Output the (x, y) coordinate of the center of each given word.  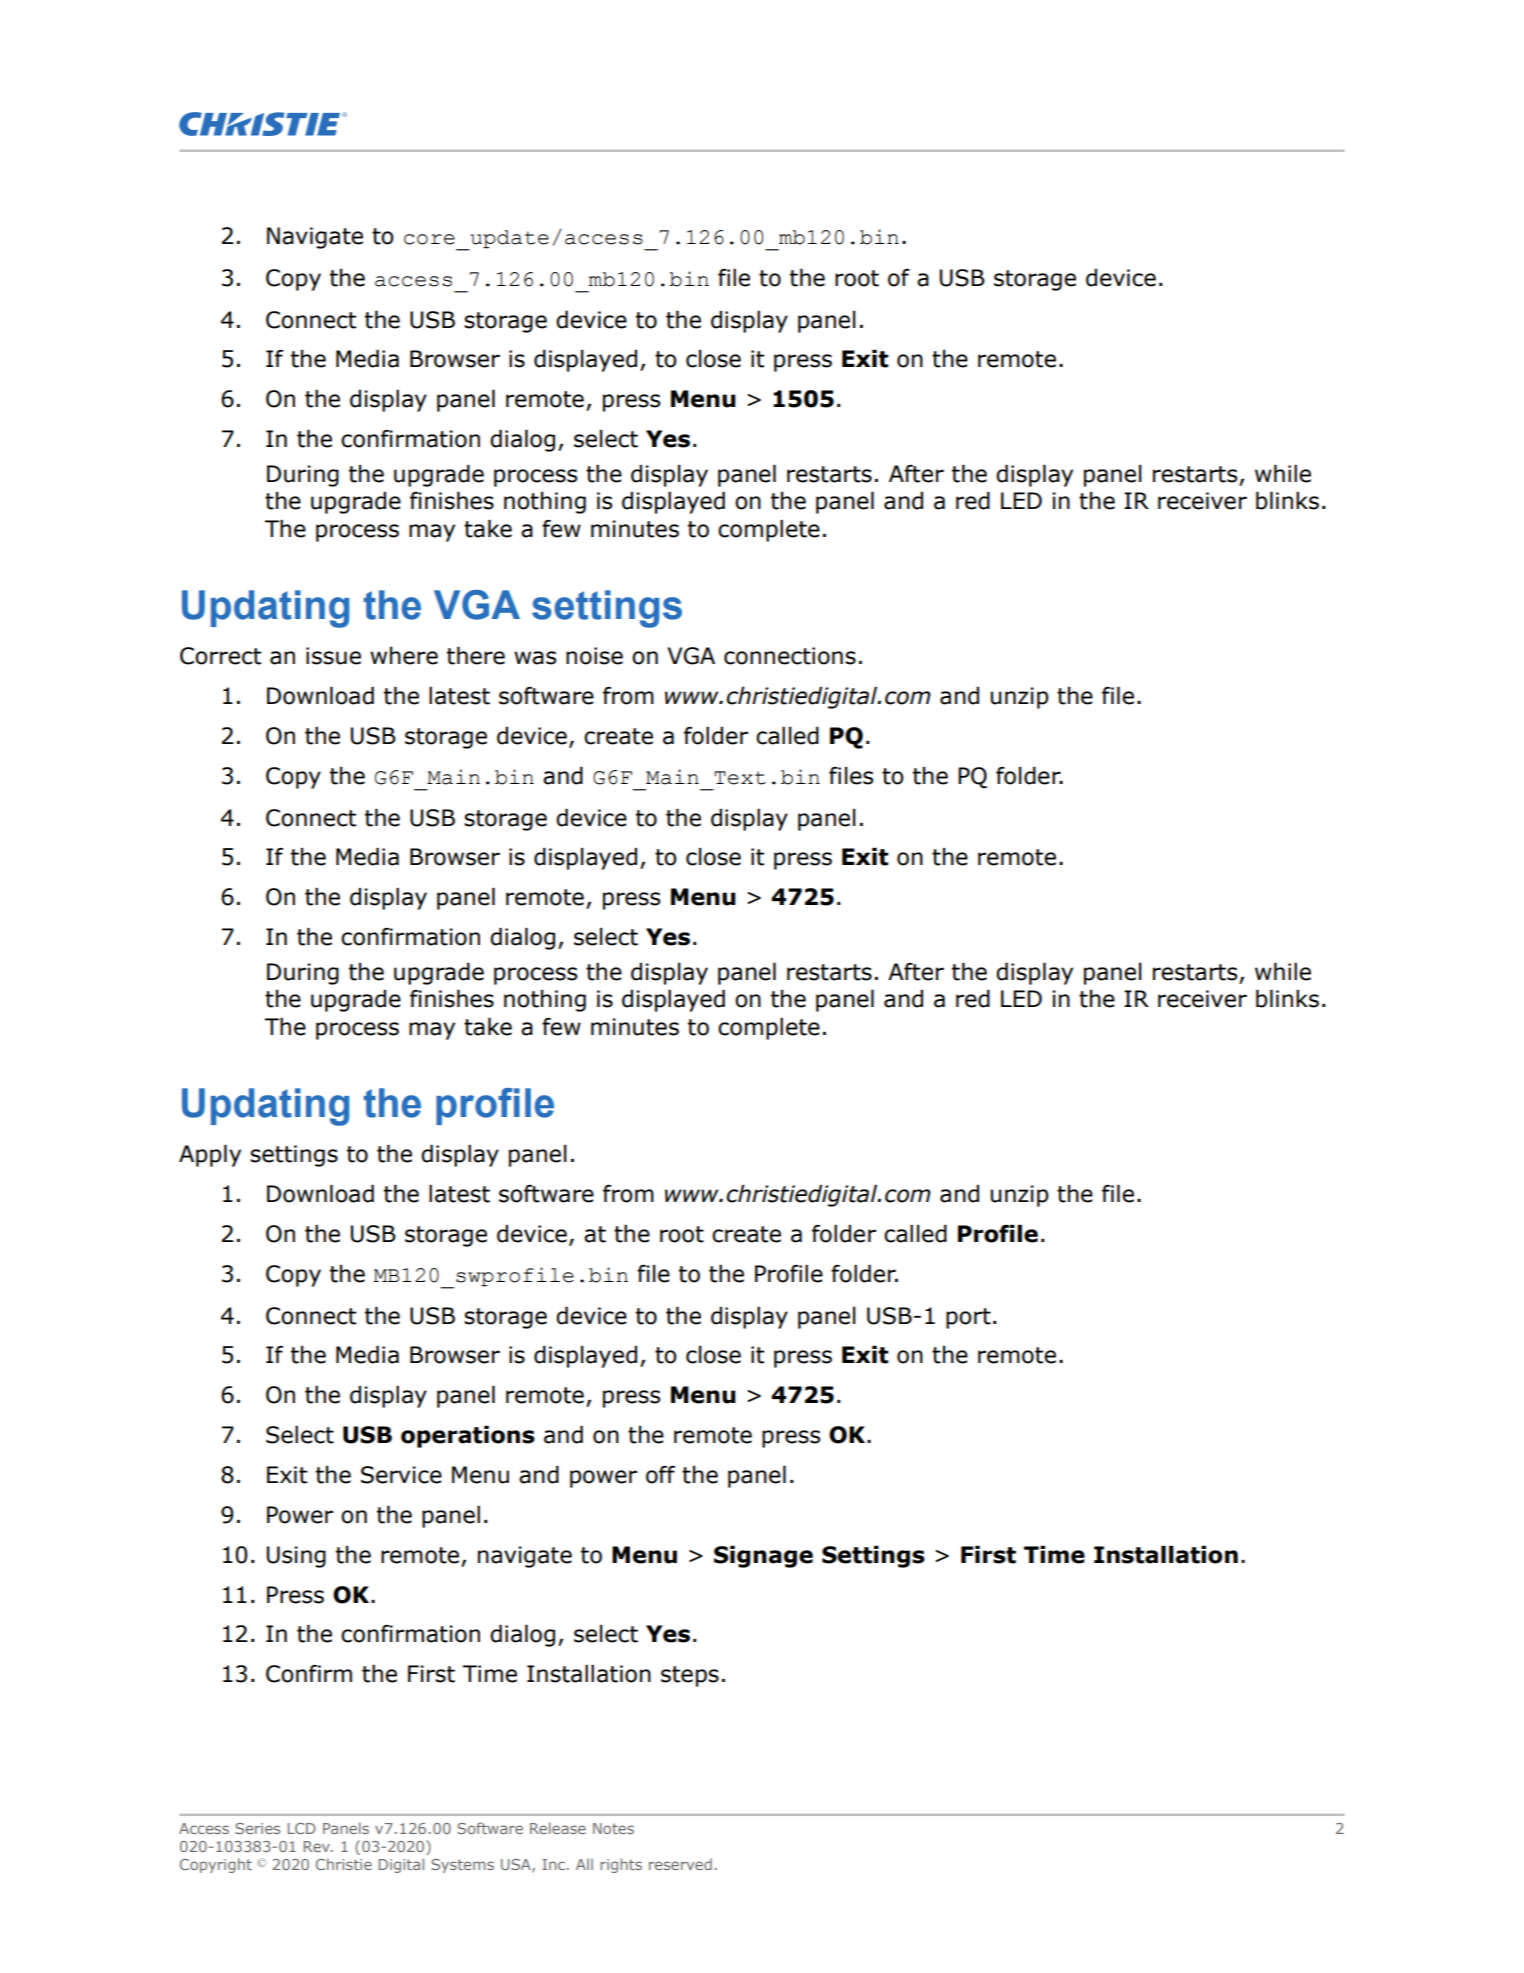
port (968, 1318)
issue (333, 656)
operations (468, 1436)
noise (594, 656)
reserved (680, 1864)
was (535, 658)
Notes (613, 1828)
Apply (210, 1155)
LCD (302, 1828)
